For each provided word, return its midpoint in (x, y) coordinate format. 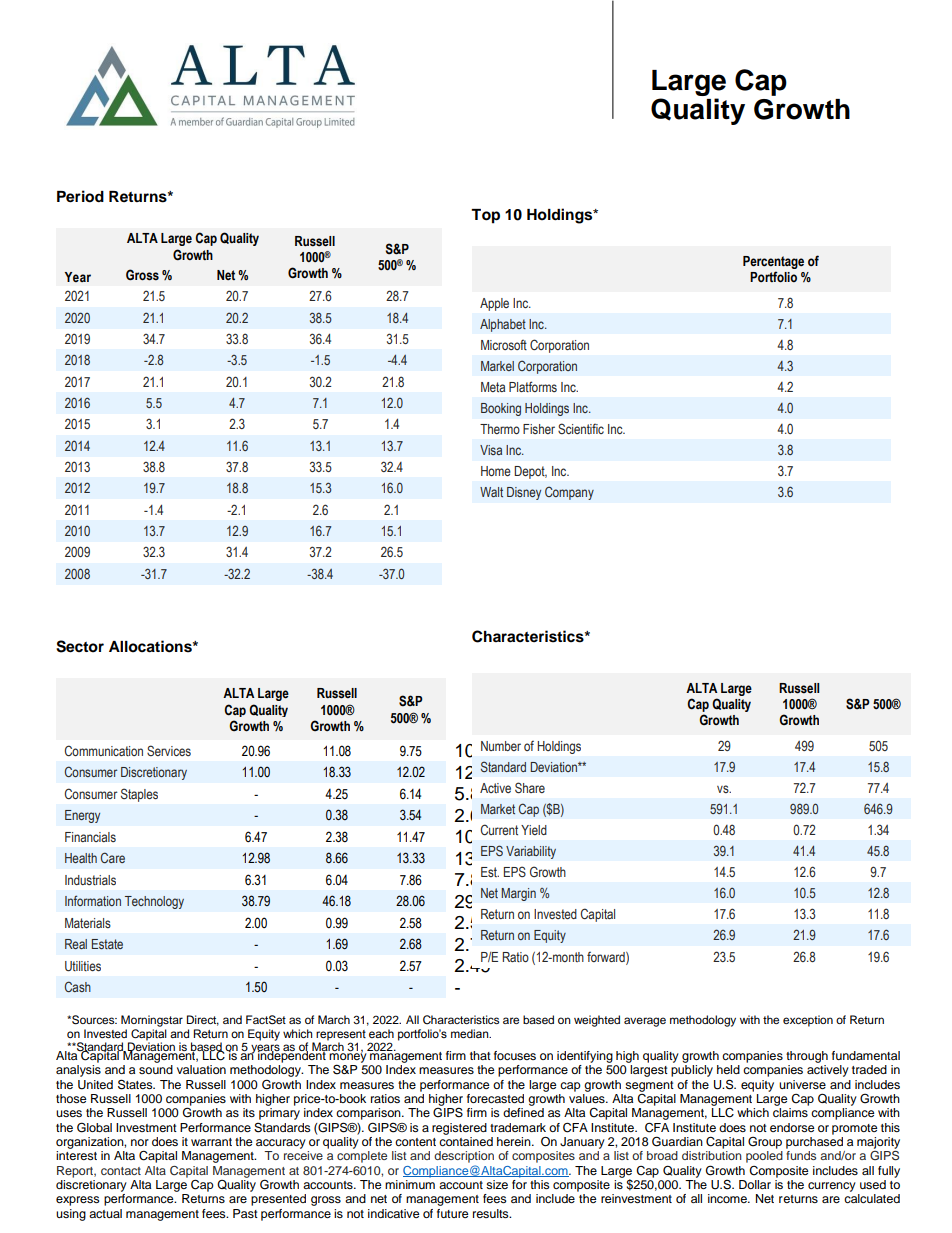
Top (485, 216)
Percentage (773, 264)
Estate (107, 944)
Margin (518, 894)
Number (501, 746)
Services (169, 750)
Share (530, 787)
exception (808, 1021)
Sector (80, 646)
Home (496, 471)
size (497, 1184)
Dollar (755, 1184)
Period (80, 196)
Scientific (581, 428)
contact (121, 1171)
